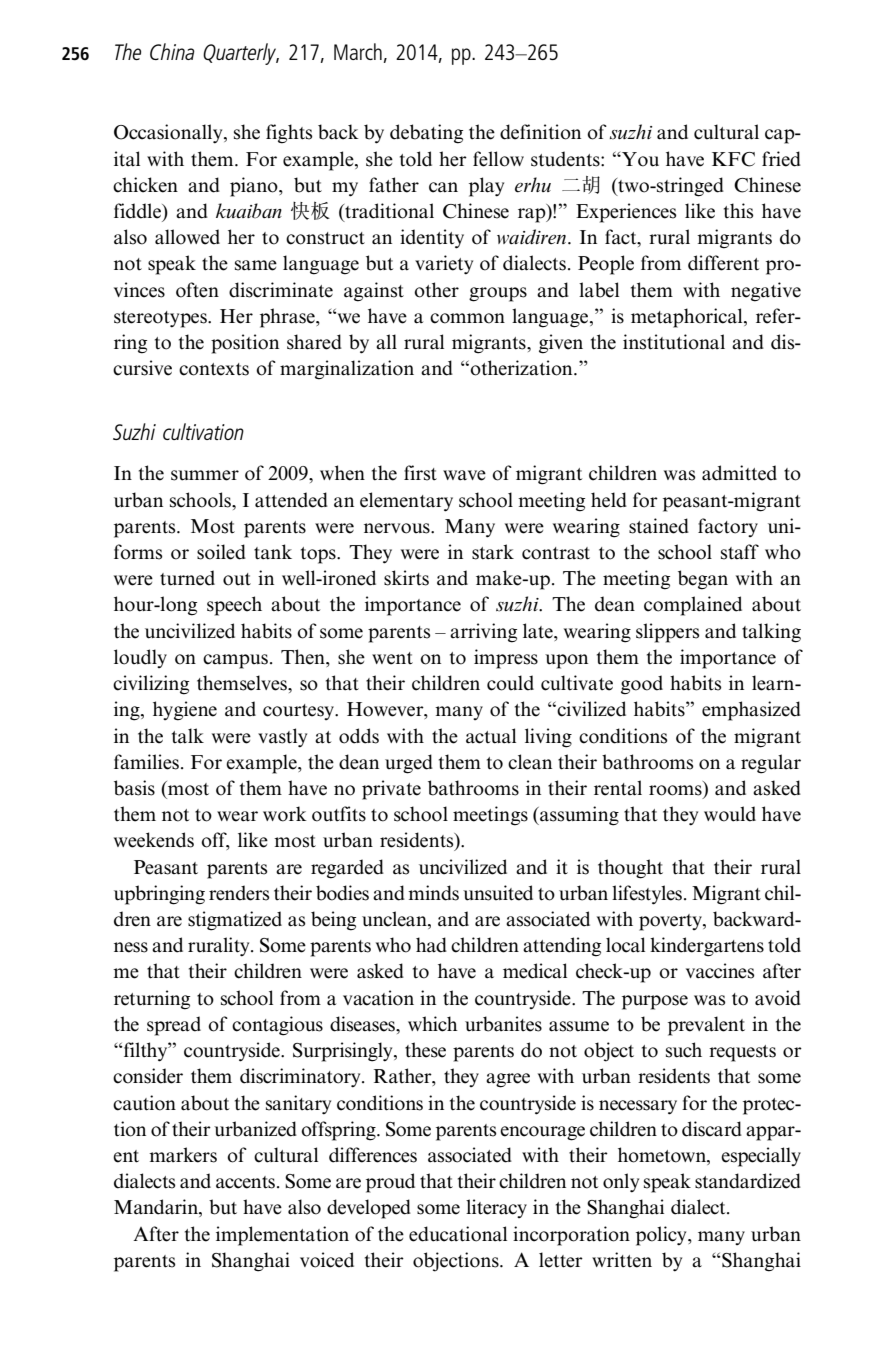 This image has height=1372, width=886. I want to click on accents, so click(247, 1182).
